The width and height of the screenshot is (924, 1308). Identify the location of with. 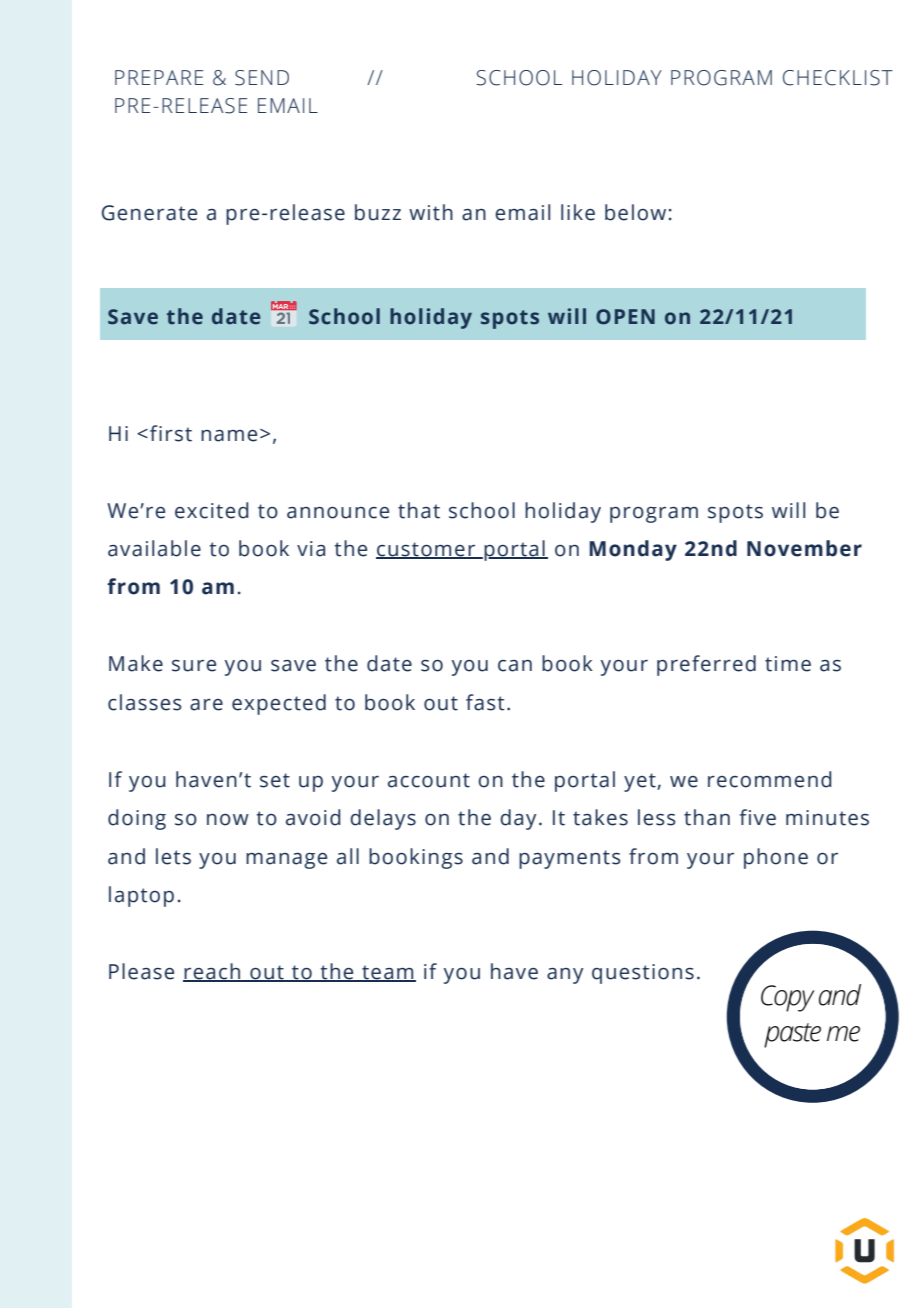
(431, 212).
